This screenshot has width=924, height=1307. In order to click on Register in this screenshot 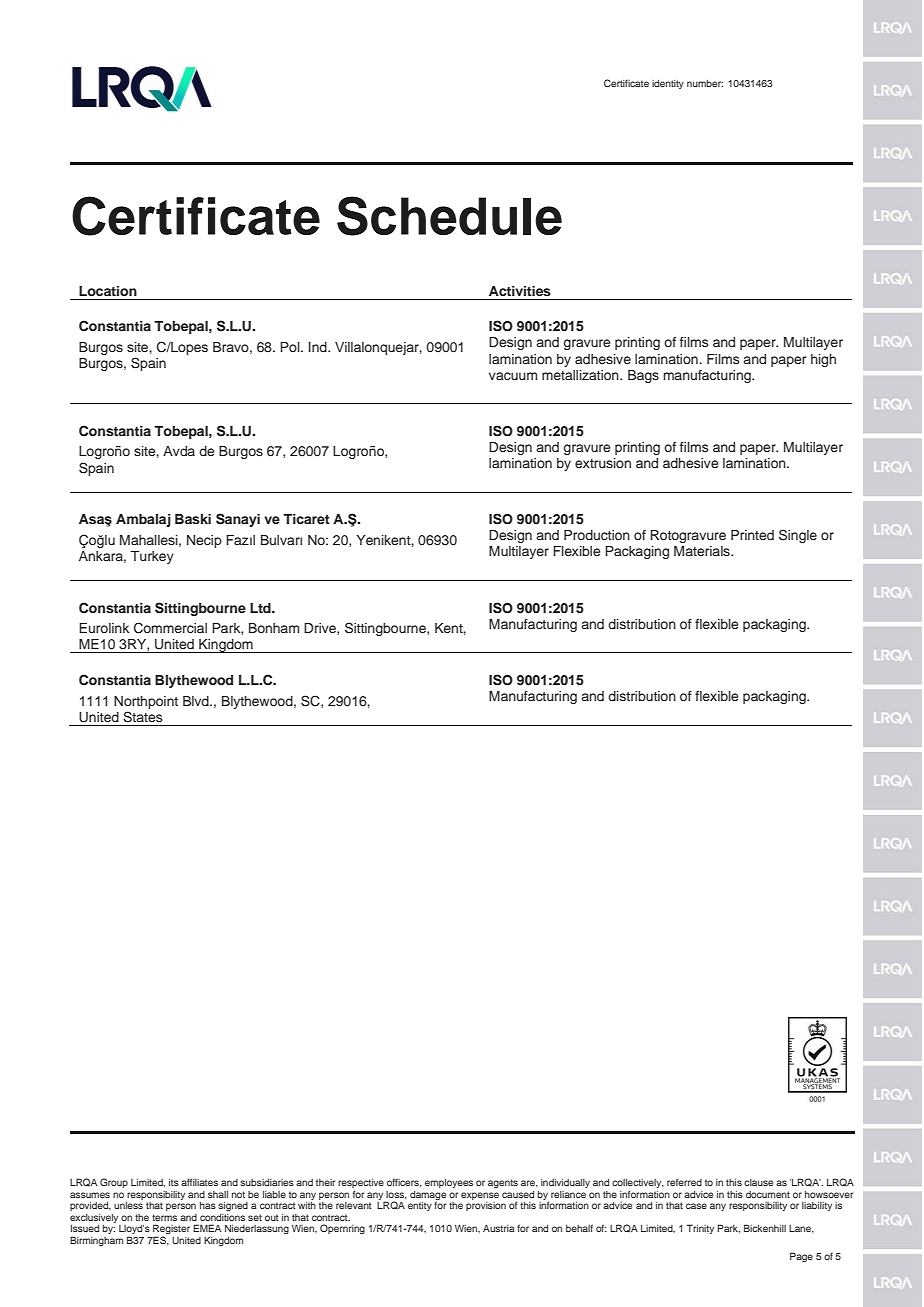, I will do `click(171, 1230)`.
